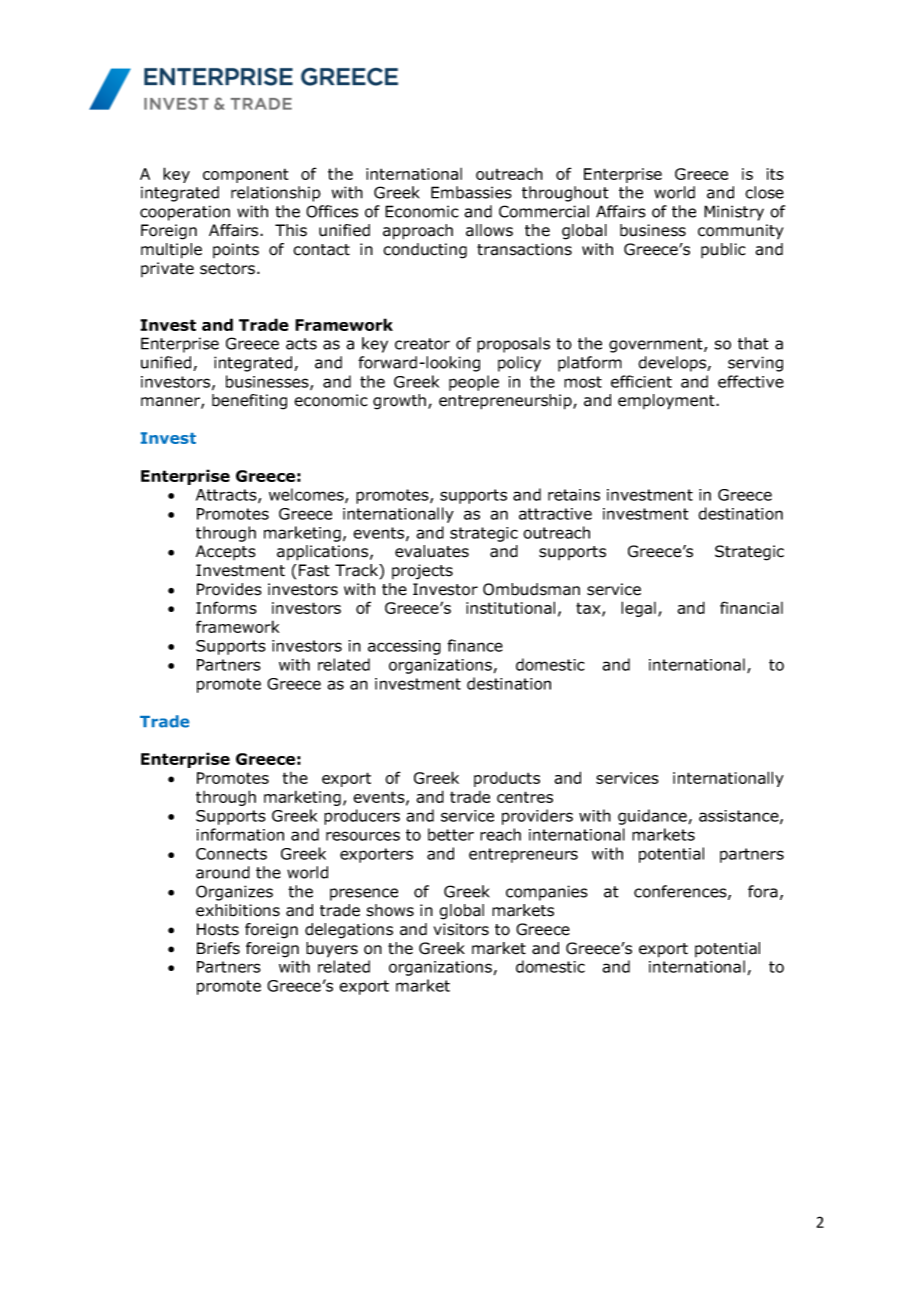 This document has height=1308, width=924. What do you see at coordinates (461, 929) in the document?
I see `visitors` at bounding box center [461, 929].
